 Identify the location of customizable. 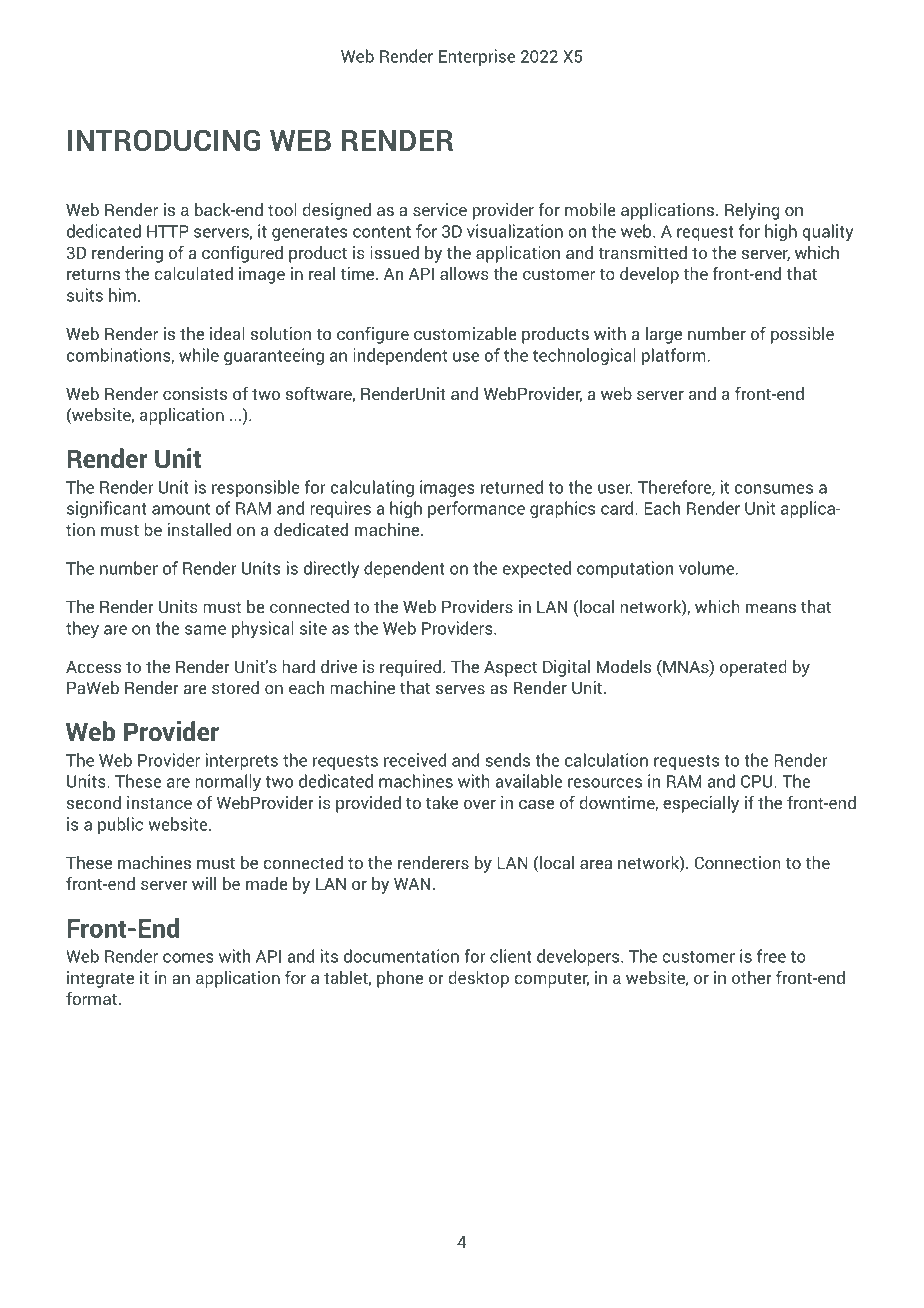
(465, 333).
